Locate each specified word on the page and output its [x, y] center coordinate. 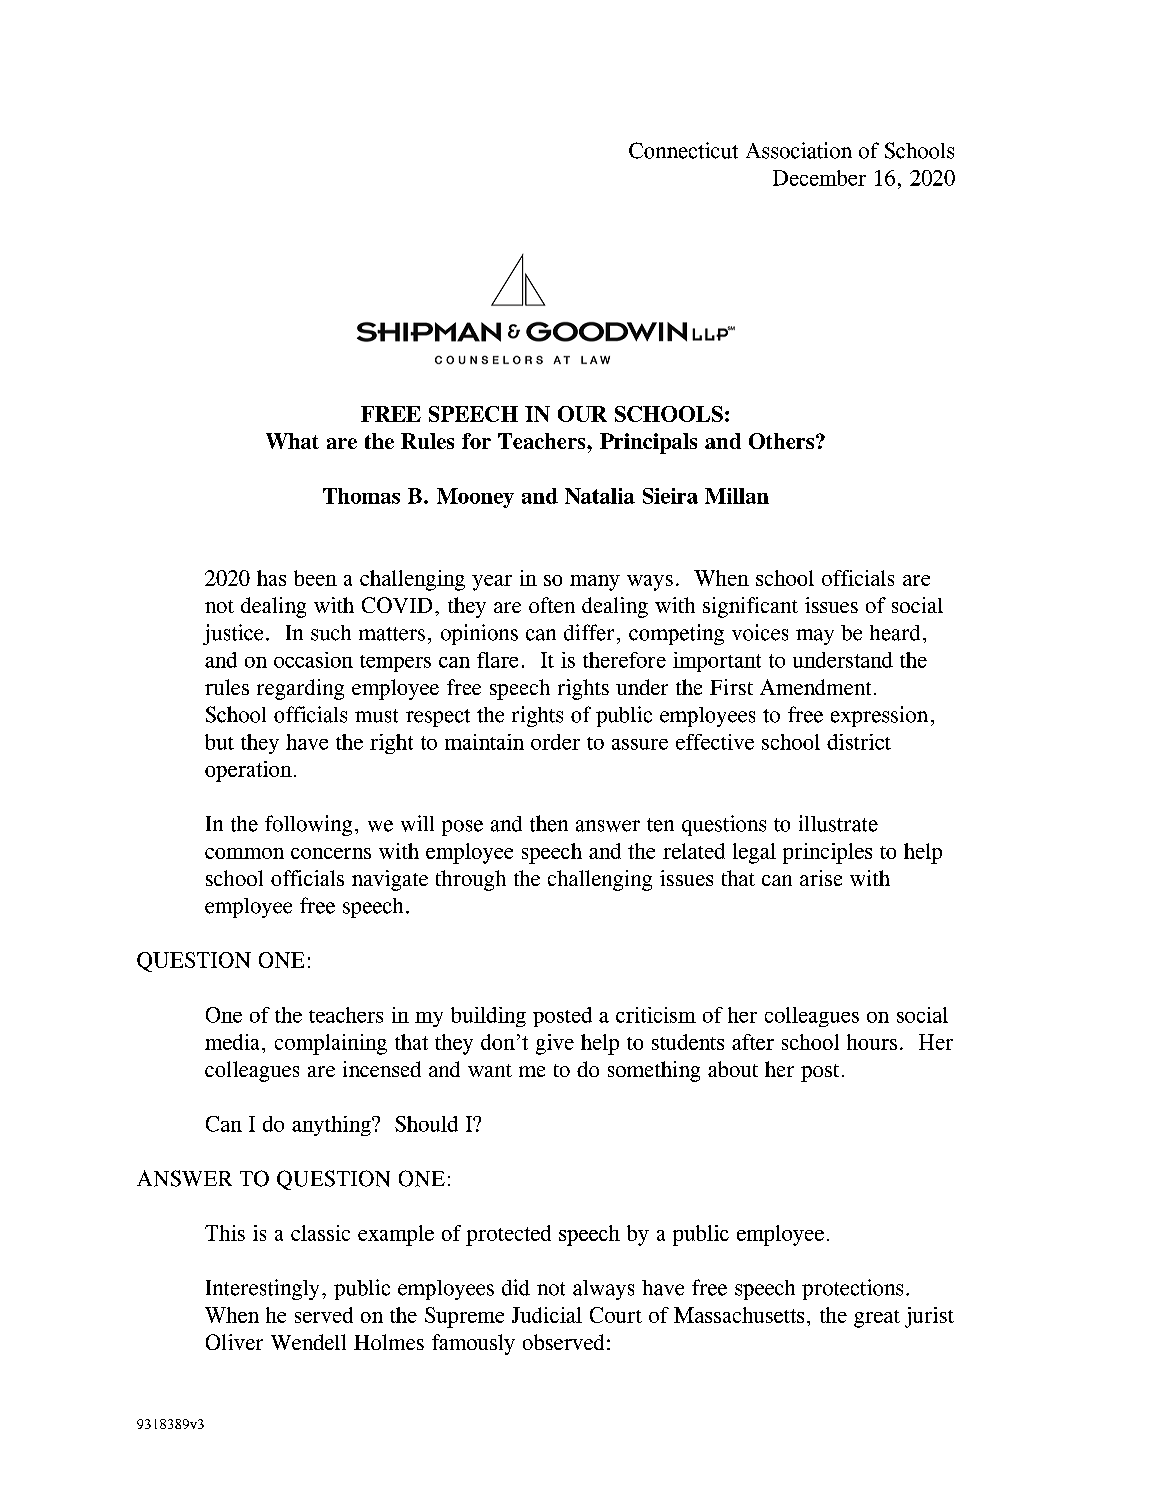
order [555, 742]
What [292, 441]
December [819, 178]
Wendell [308, 1342]
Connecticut [683, 150]
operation [248, 771]
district [859, 742]
